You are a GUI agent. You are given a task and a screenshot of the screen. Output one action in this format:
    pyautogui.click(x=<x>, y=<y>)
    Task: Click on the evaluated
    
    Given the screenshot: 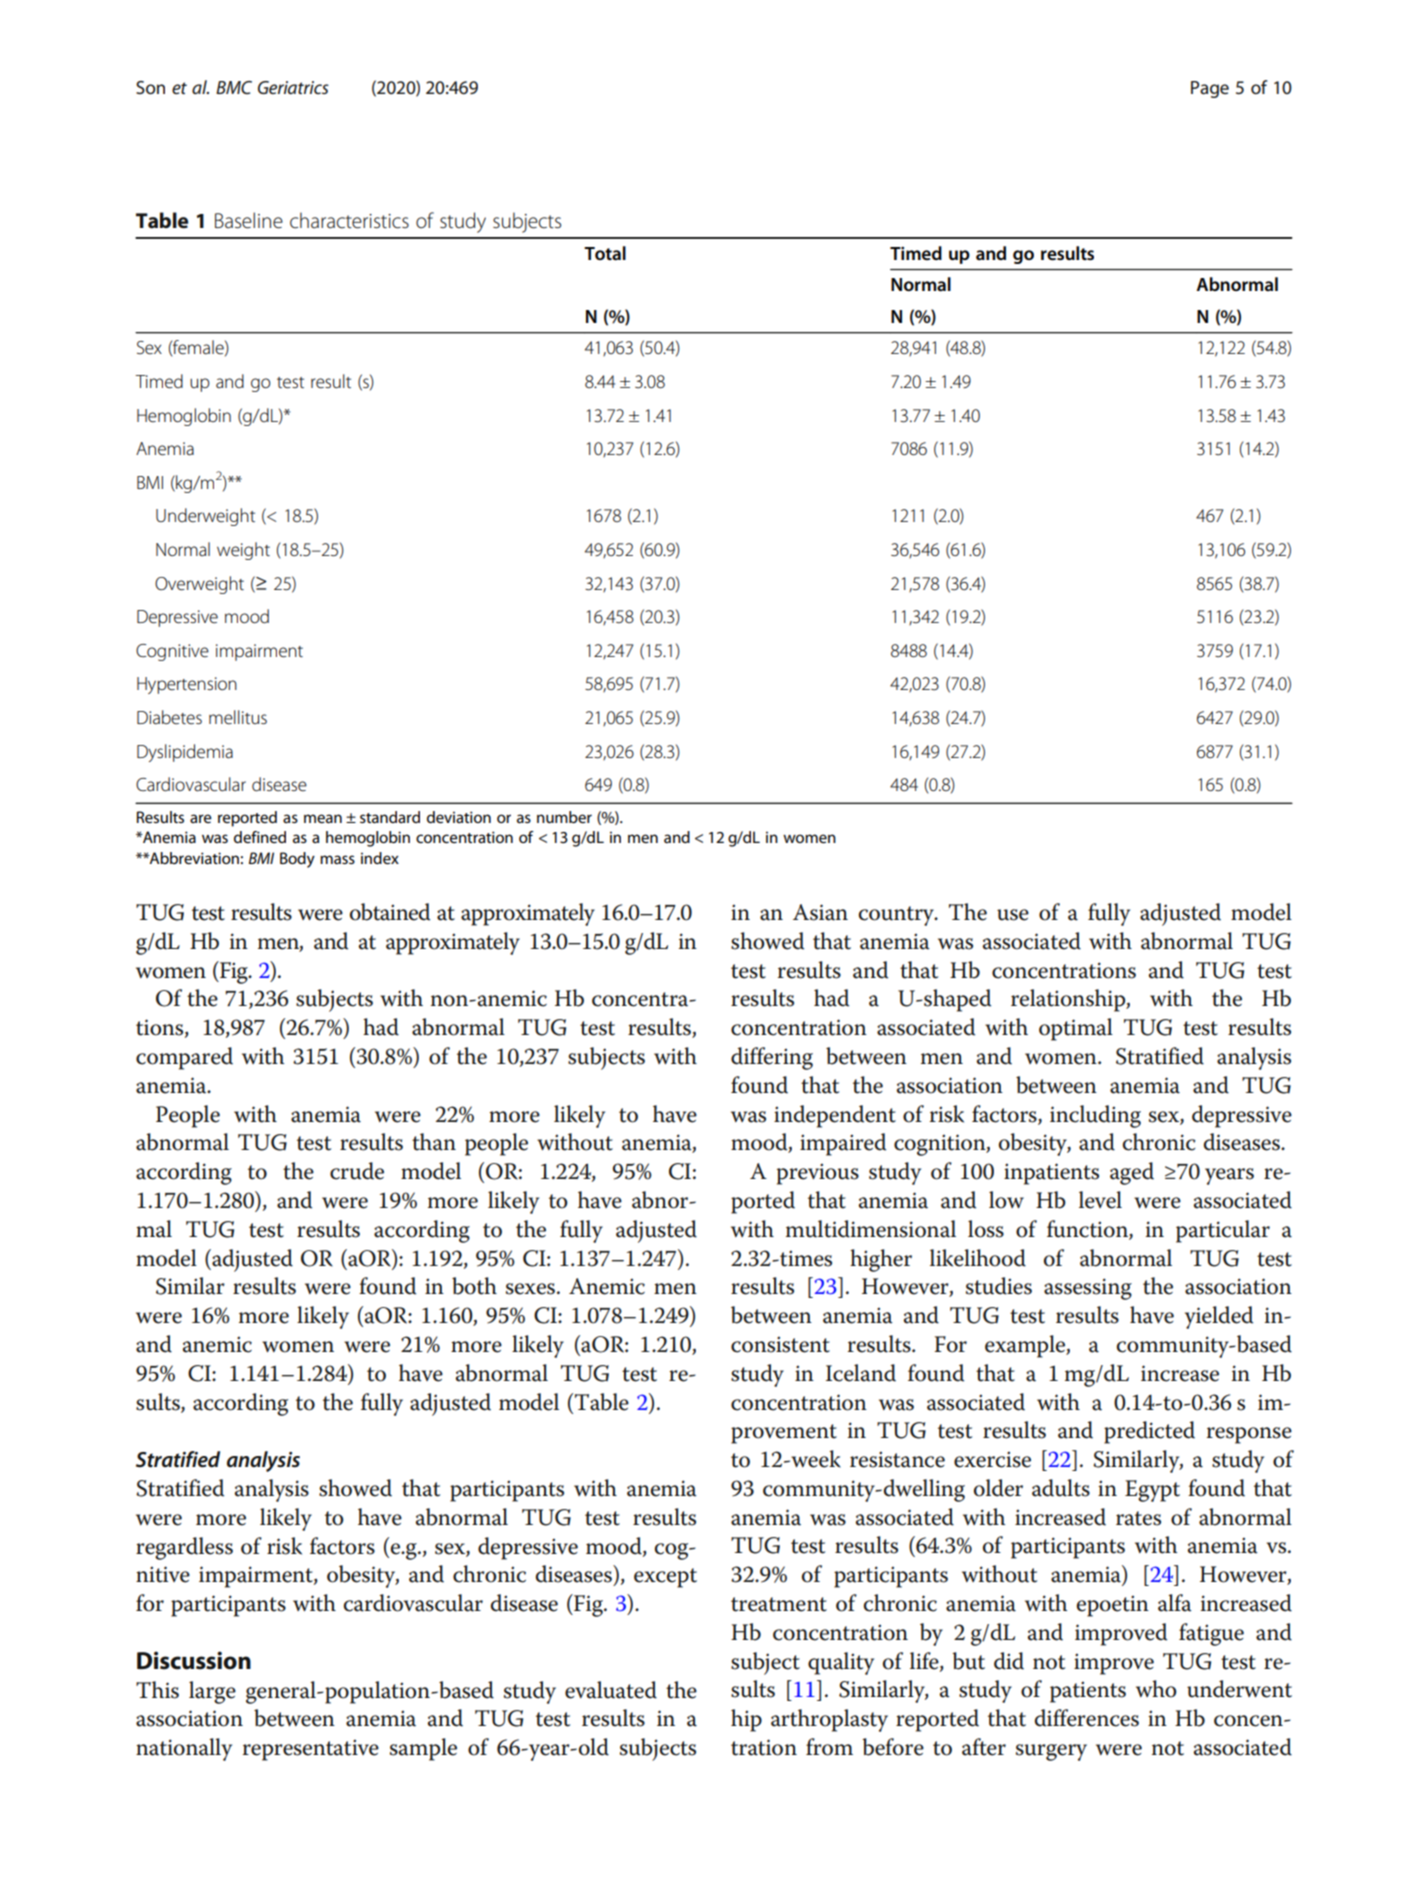 What is the action you would take?
    pyautogui.click(x=611, y=1690)
